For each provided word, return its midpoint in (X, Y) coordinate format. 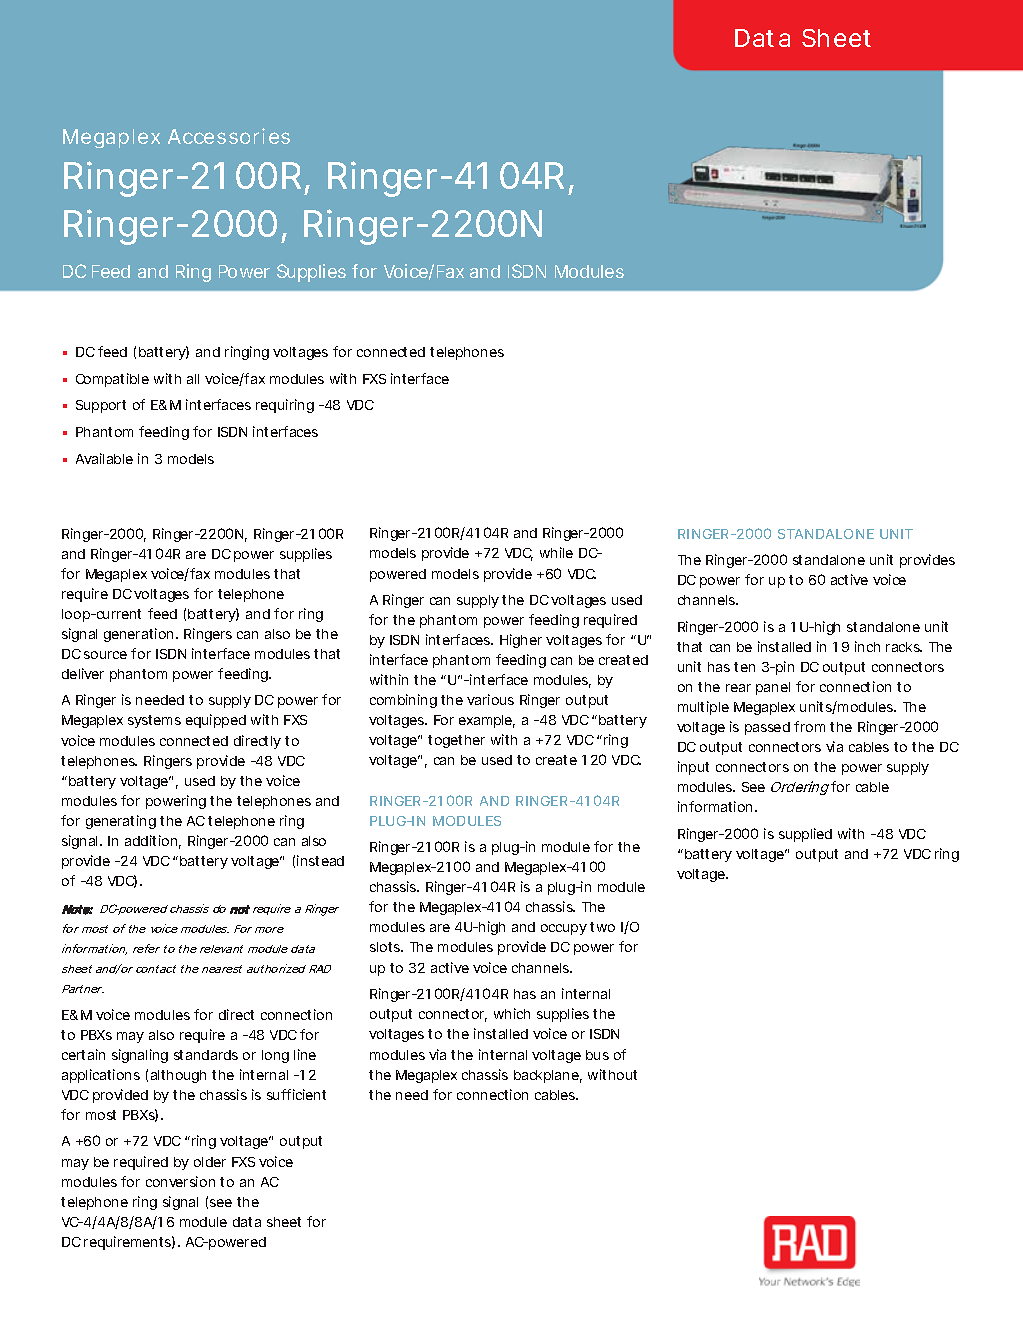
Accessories (229, 136)
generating (121, 822)
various (490, 699)
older (210, 1162)
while (556, 552)
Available (104, 458)
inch (867, 646)
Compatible (112, 380)
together (456, 741)
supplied (805, 835)
